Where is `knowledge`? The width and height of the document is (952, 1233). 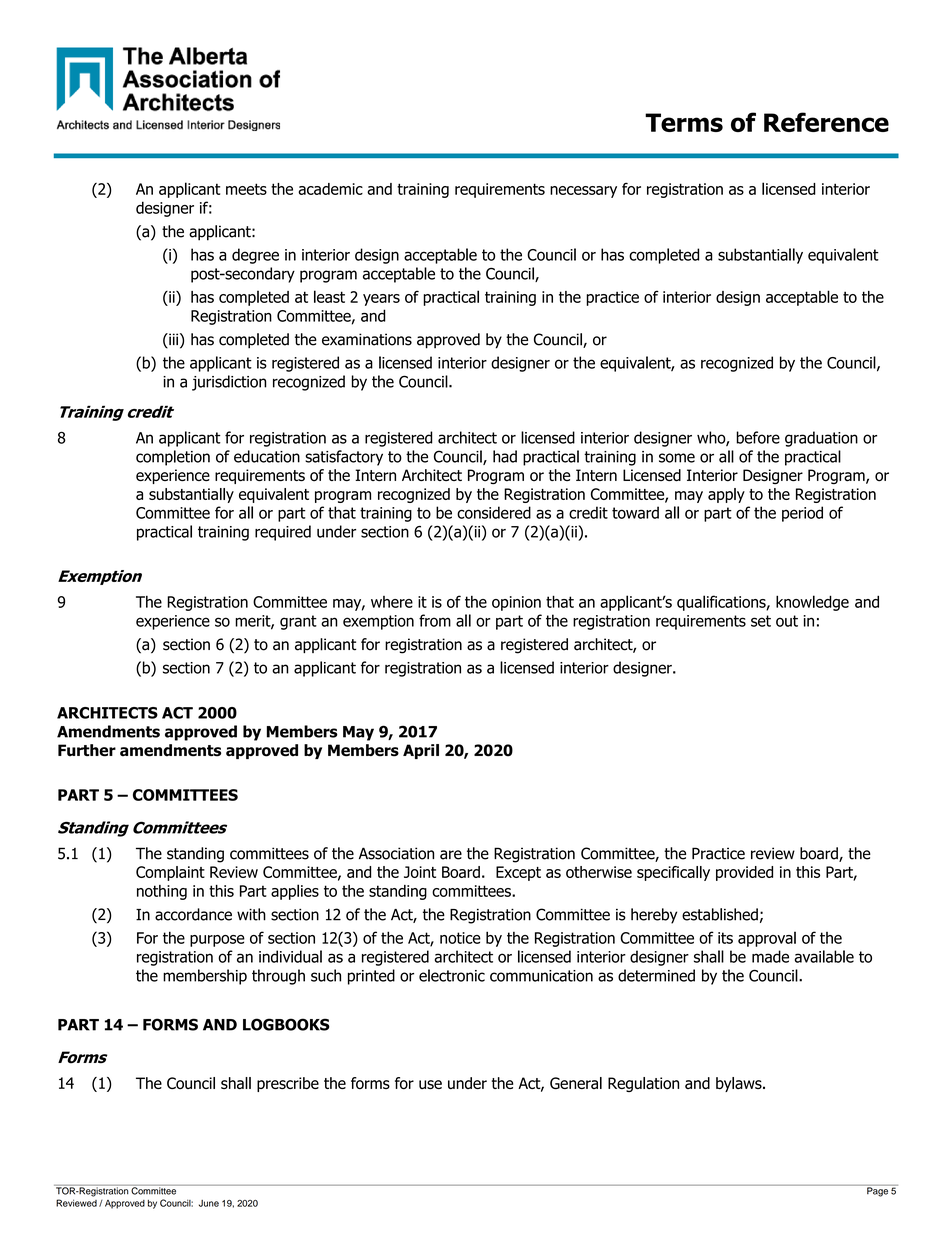 knowledge is located at coordinates (812, 603).
